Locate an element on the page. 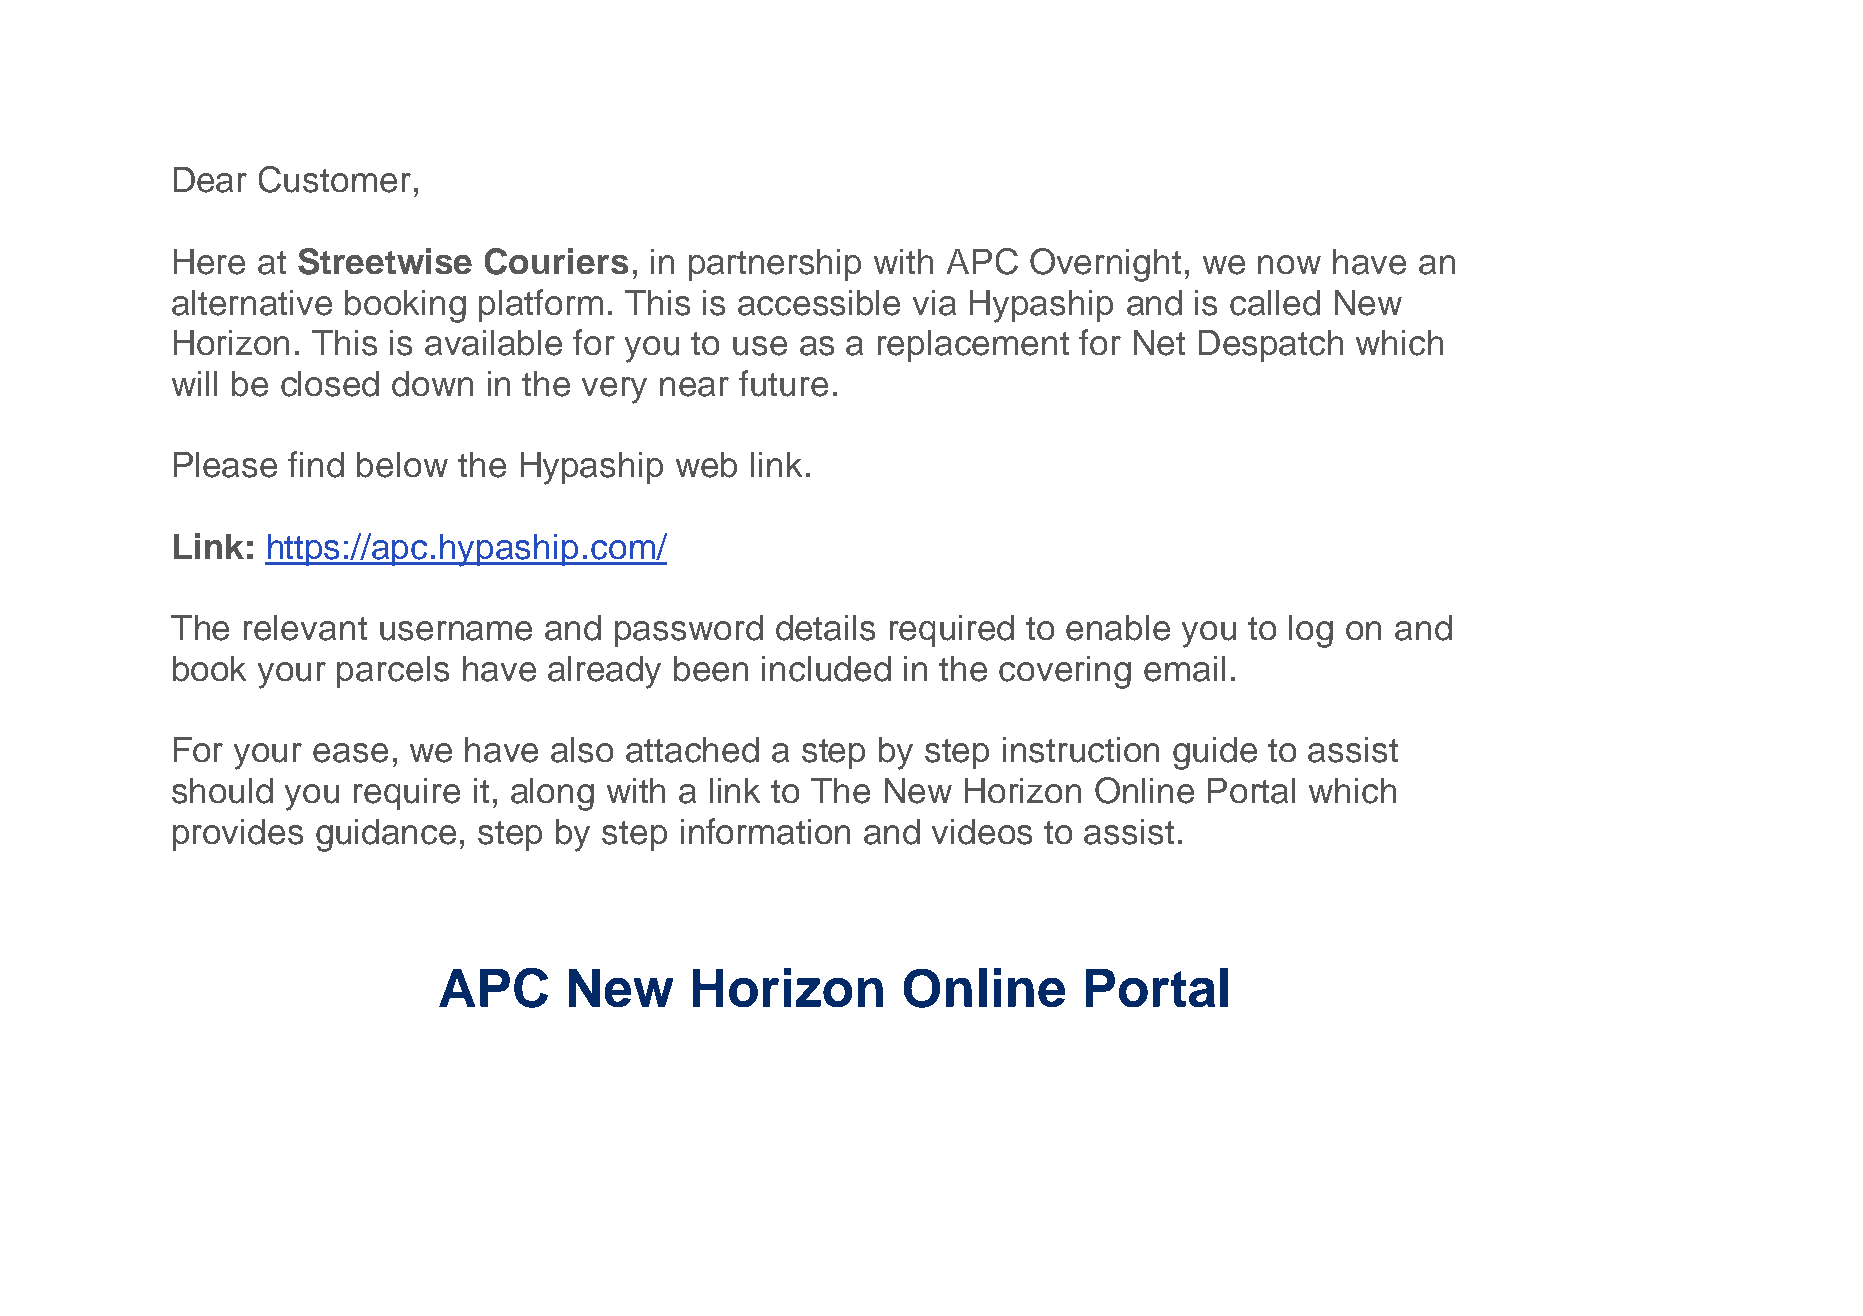 The image size is (1863, 1316). partnership is located at coordinates (775, 265).
